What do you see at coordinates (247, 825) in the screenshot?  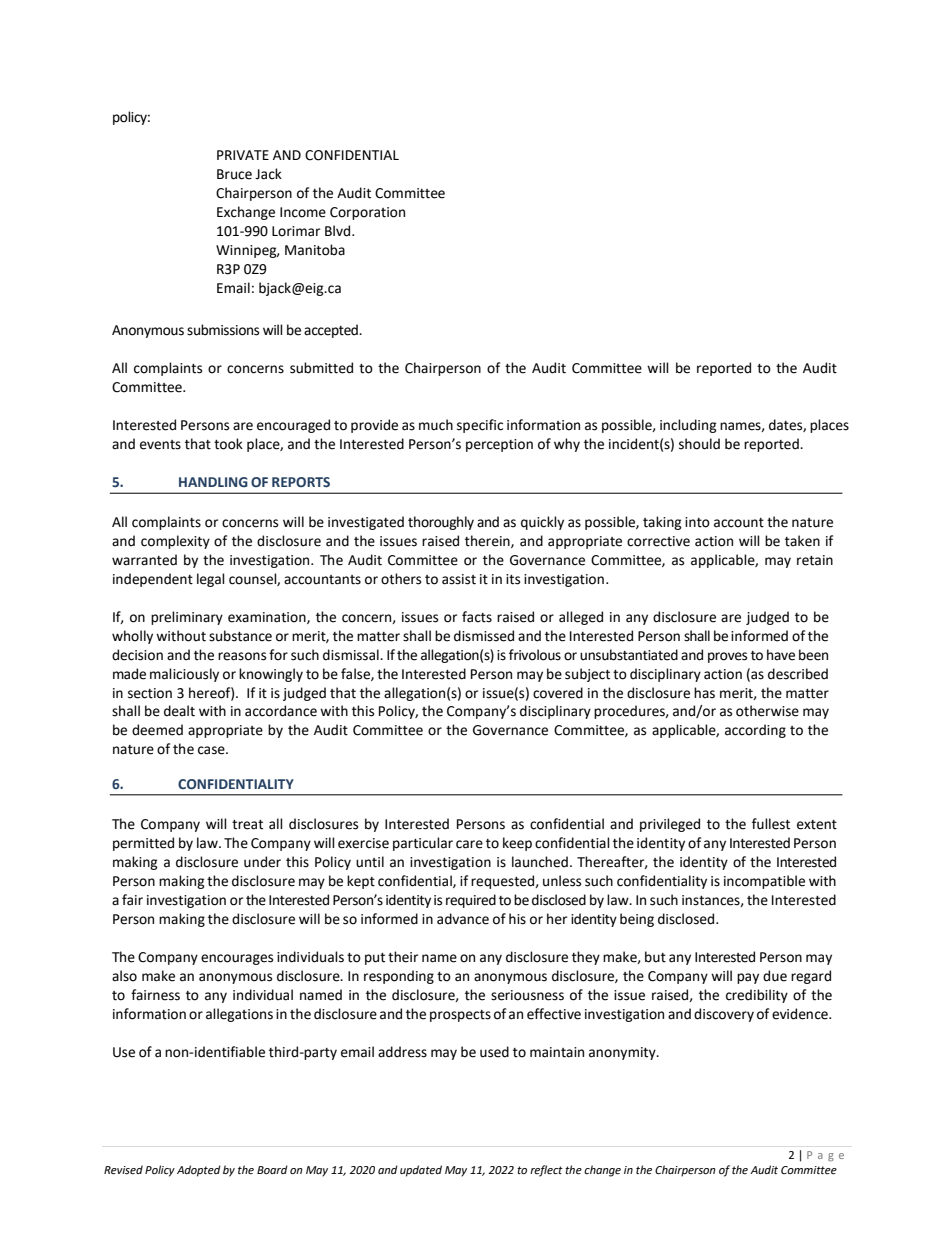 I see `treat` at bounding box center [247, 825].
